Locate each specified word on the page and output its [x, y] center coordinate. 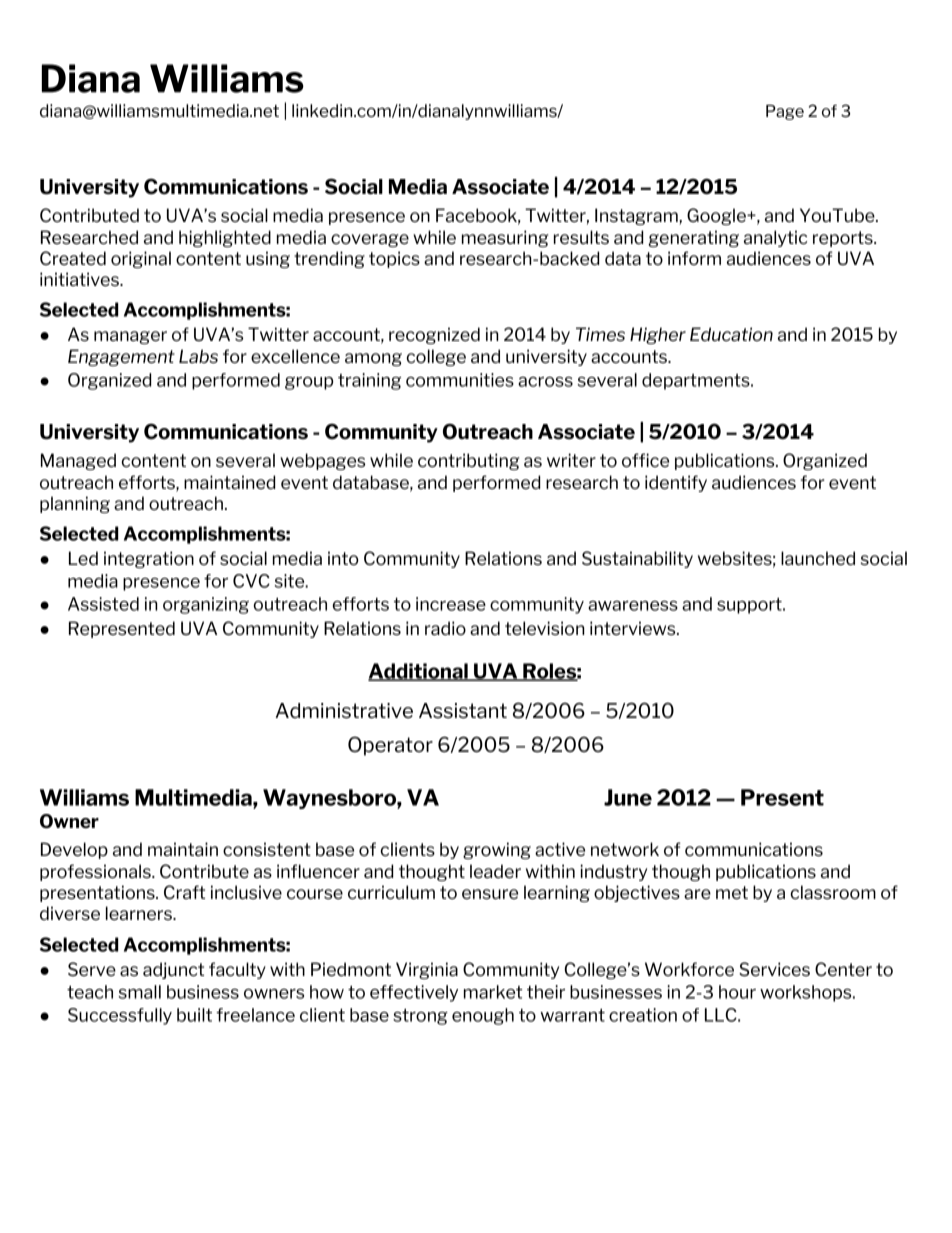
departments [697, 381]
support [750, 605]
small [139, 992]
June [628, 797]
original [141, 259]
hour [737, 992]
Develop [74, 850]
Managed [78, 461]
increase [451, 604]
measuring [505, 238]
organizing [206, 605]
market [493, 992]
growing [497, 850]
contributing [468, 461]
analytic [775, 238]
